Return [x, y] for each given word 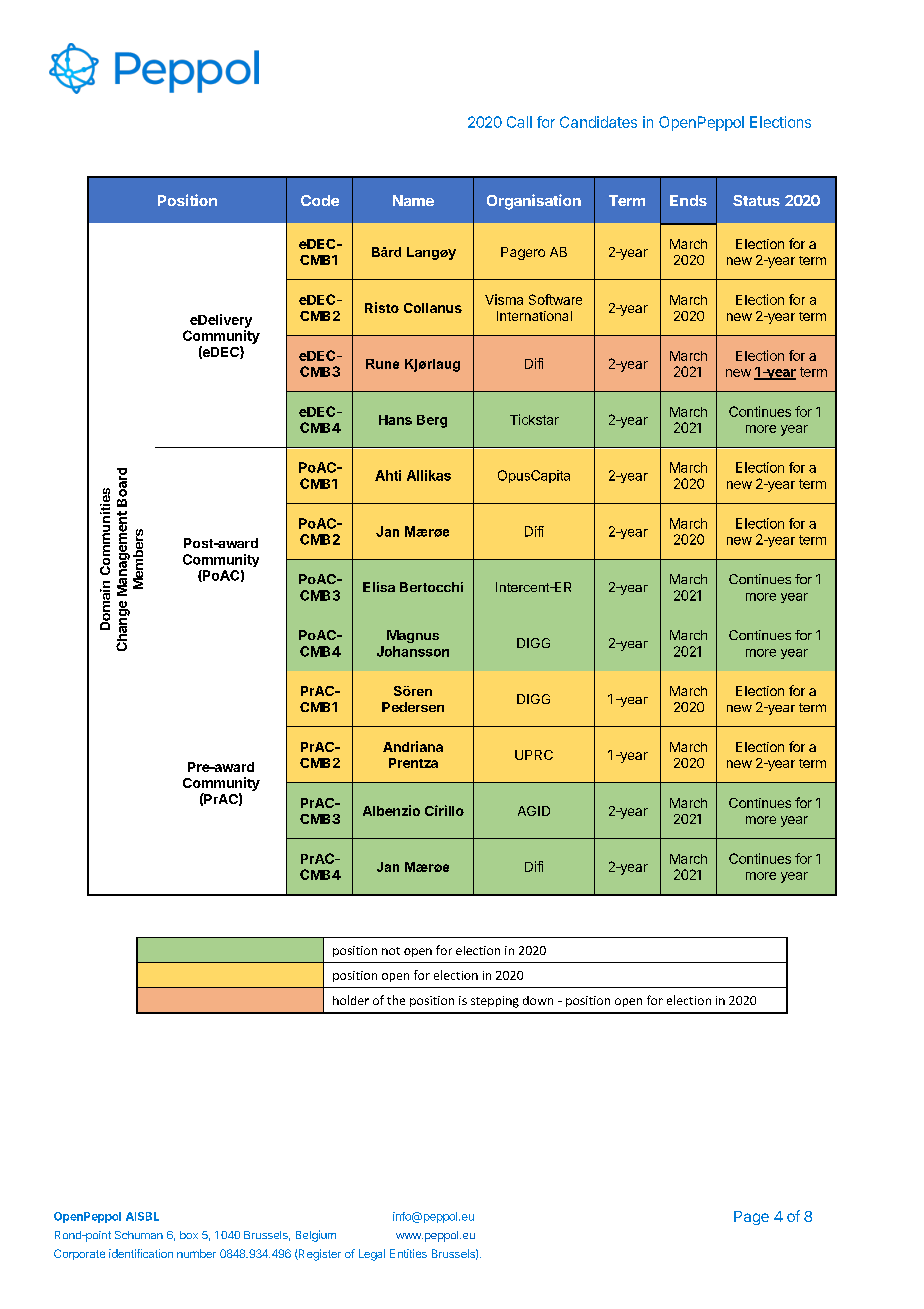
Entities [408, 1253]
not [391, 951]
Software [555, 299]
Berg [432, 421]
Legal [372, 1255]
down [538, 1000]
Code [320, 200]
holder [351, 1000]
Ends [688, 200]
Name [413, 200]
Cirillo [444, 810]
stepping [495, 1002]
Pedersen [413, 707]
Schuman [139, 1235]
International [534, 316]
